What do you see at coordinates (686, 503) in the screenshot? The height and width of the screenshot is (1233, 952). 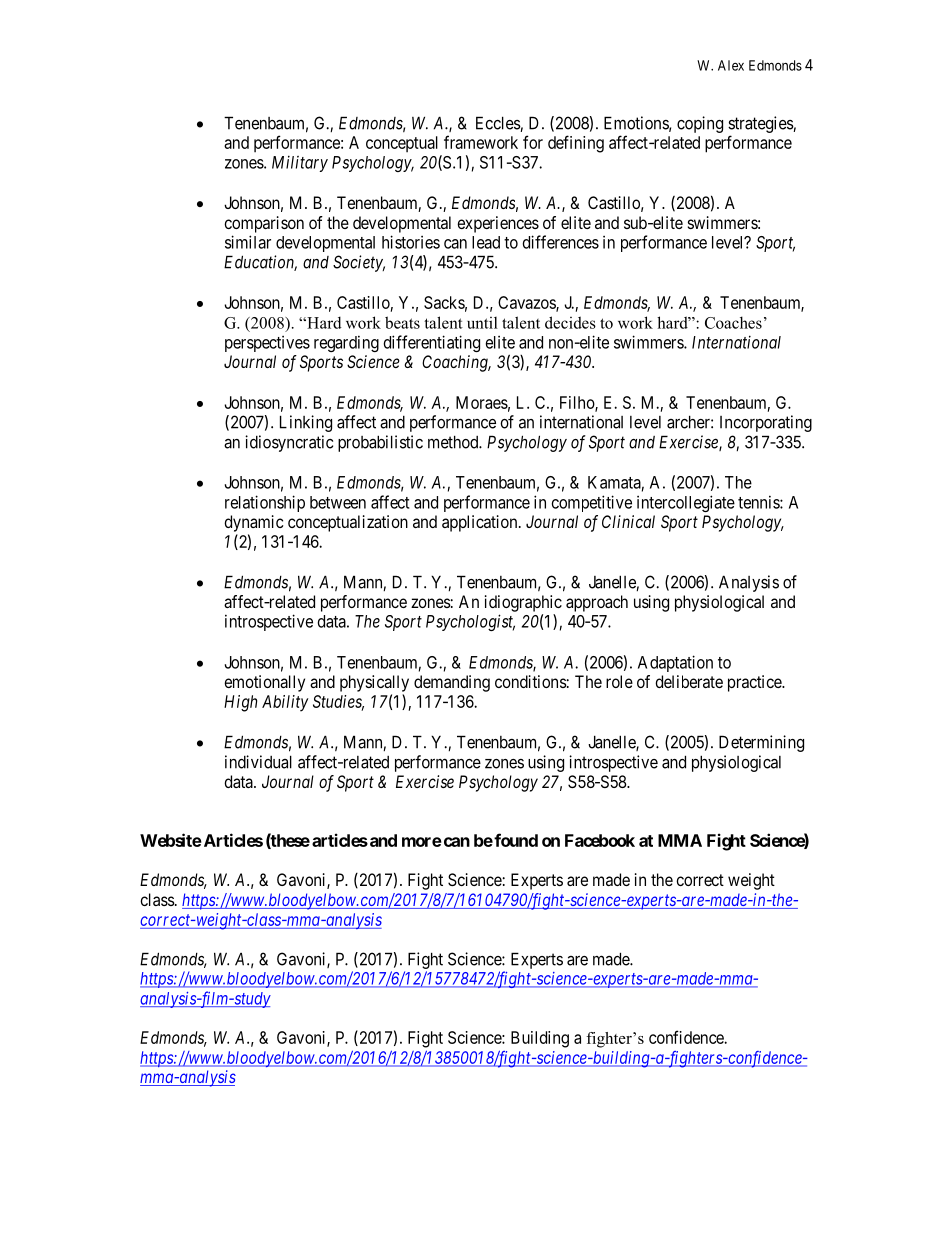 I see `intercollegiate` at bounding box center [686, 503].
